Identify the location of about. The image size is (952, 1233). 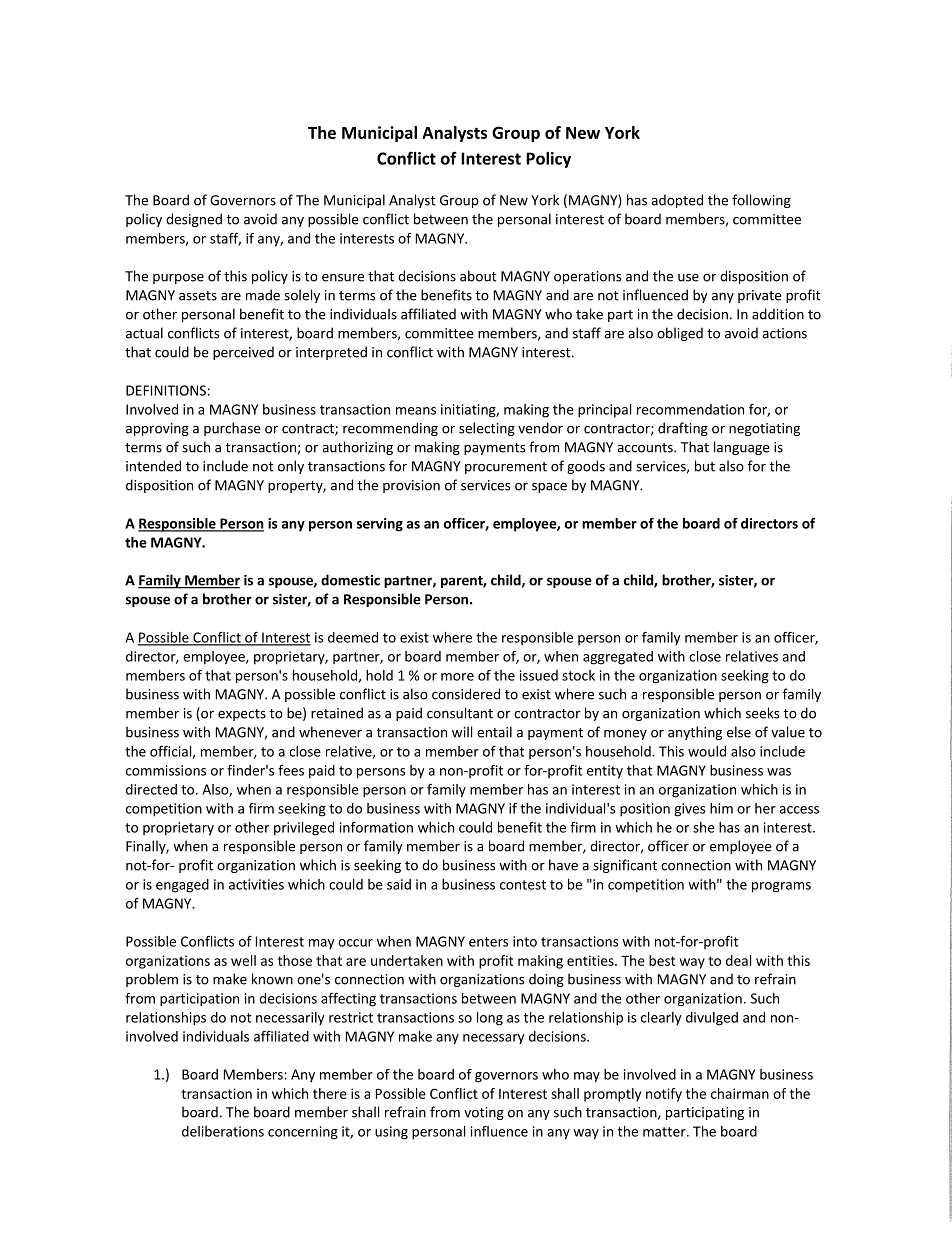
(478, 276).
